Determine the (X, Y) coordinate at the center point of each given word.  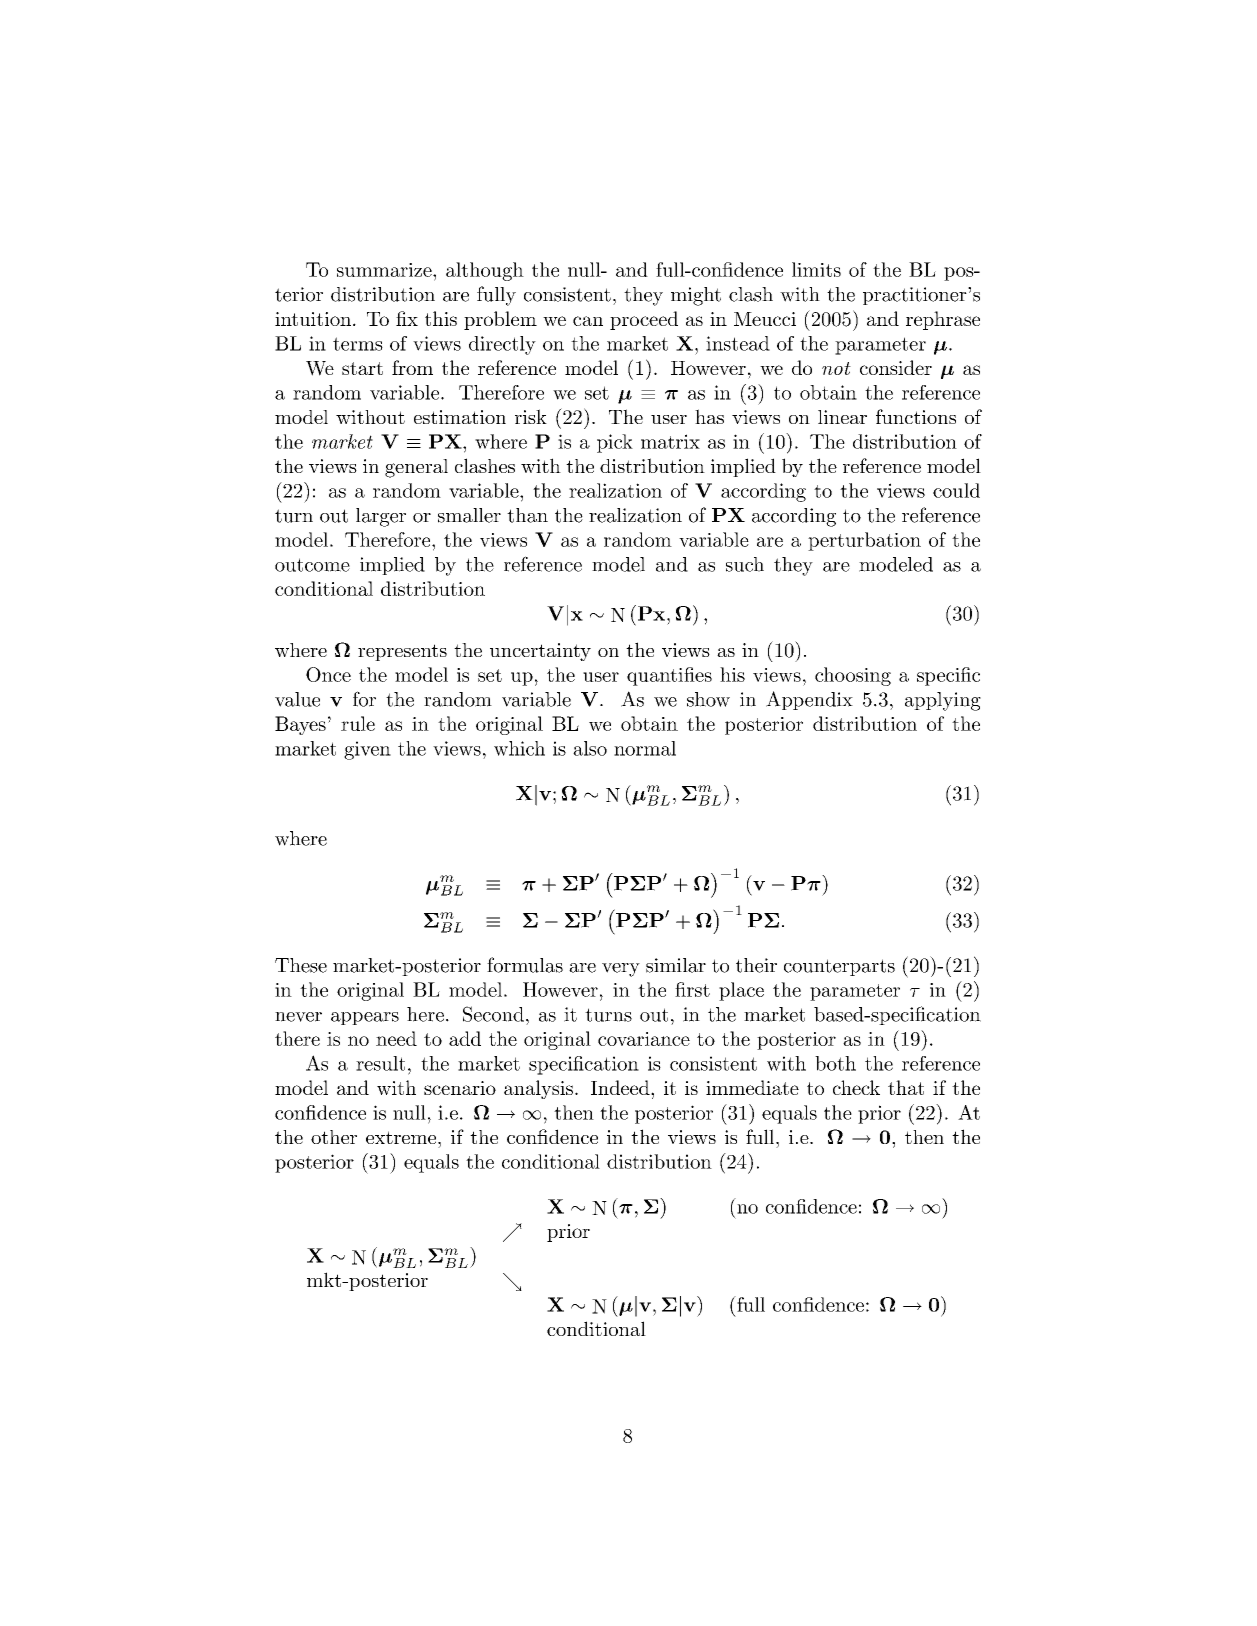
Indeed (621, 1087)
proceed (644, 320)
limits (816, 269)
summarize (385, 270)
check (856, 1087)
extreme (401, 1137)
